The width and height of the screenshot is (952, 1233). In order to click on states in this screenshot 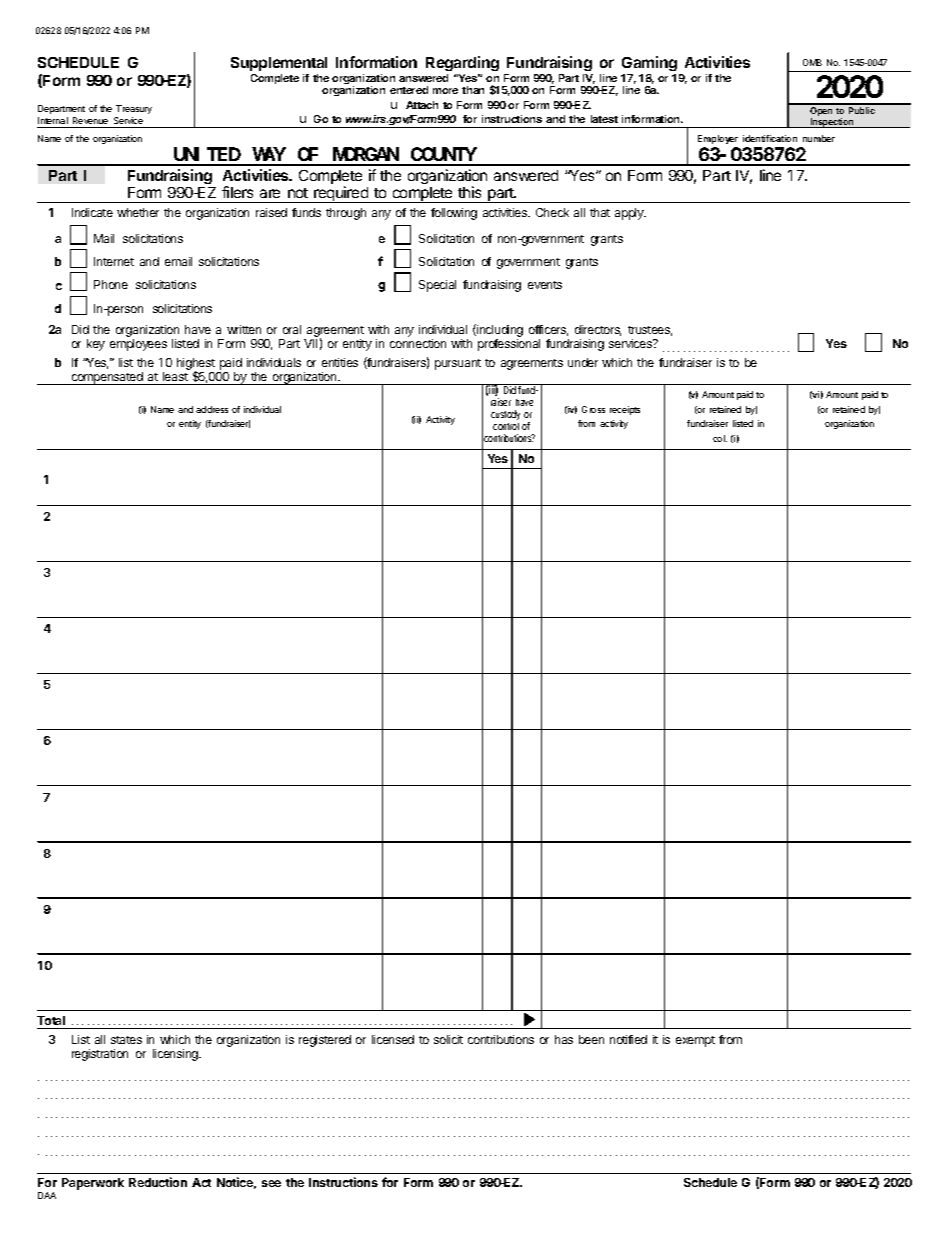, I will do `click(126, 1040)`.
